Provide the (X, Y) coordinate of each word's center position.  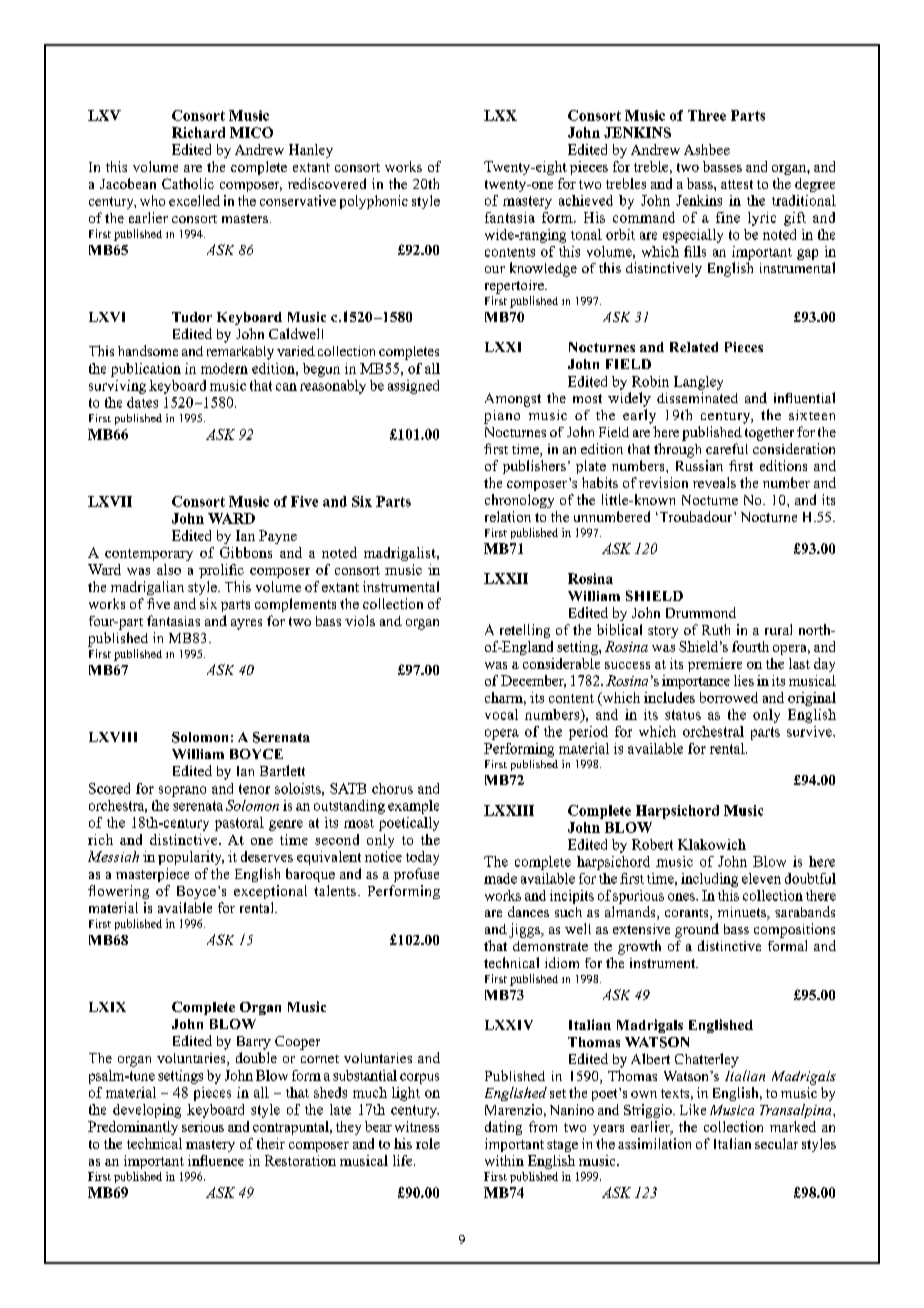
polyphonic (374, 202)
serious (203, 1126)
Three (707, 115)
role (428, 1143)
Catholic (188, 183)
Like (693, 1109)
